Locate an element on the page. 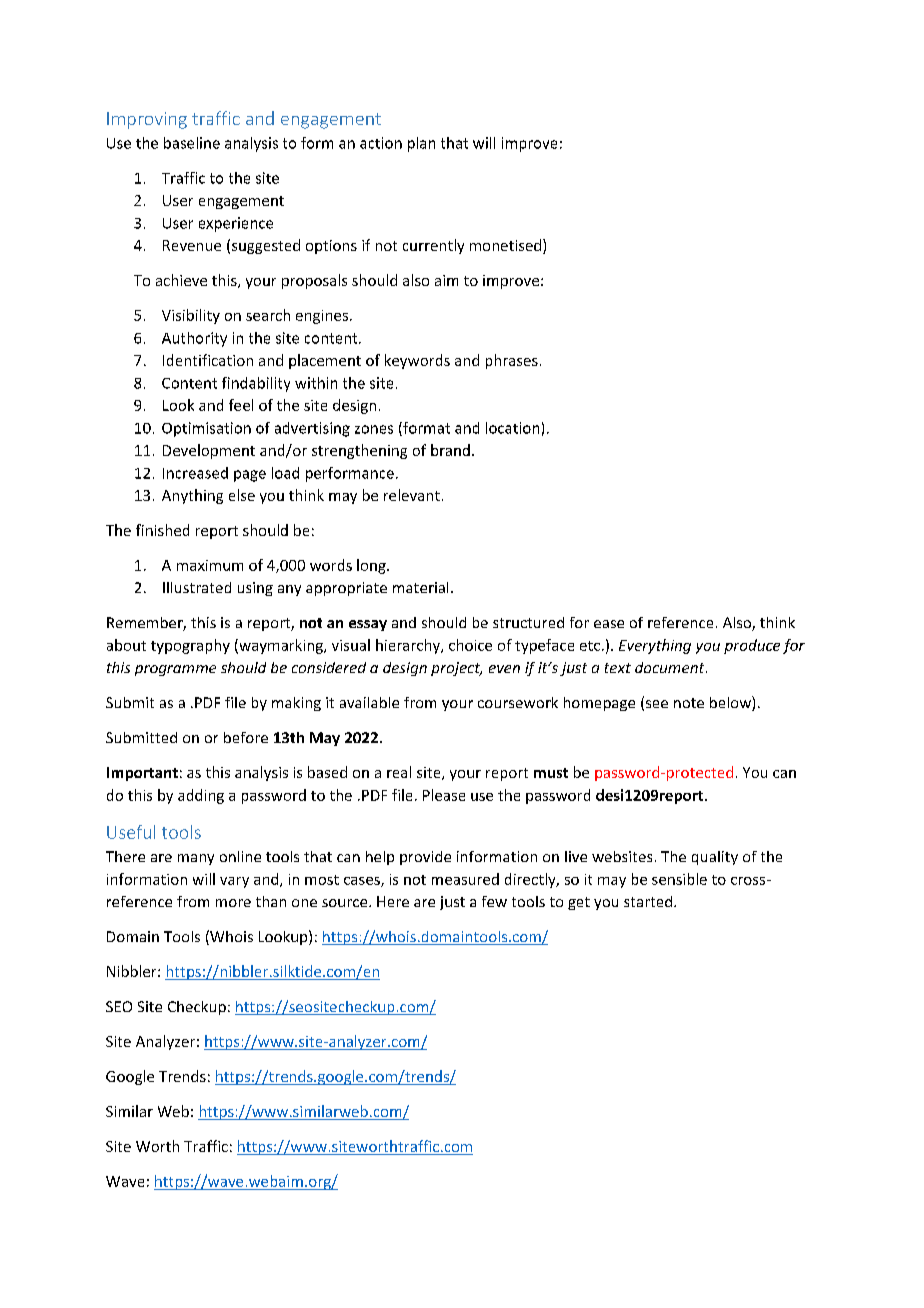  choice is located at coordinates (470, 645).
